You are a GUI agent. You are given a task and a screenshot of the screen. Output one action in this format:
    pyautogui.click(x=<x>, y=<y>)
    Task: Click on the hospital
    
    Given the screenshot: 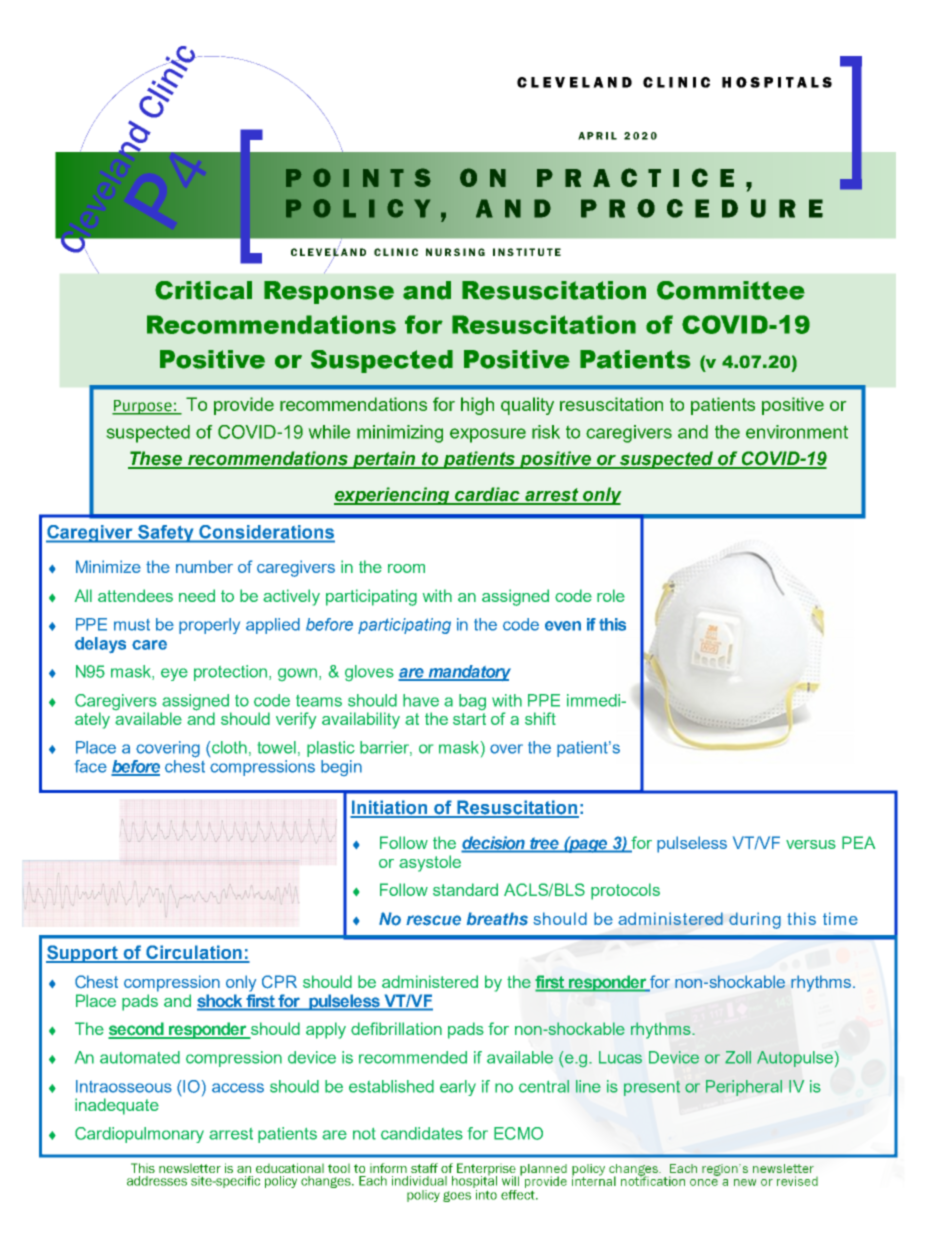 What is the action you would take?
    pyautogui.click(x=474, y=1181)
